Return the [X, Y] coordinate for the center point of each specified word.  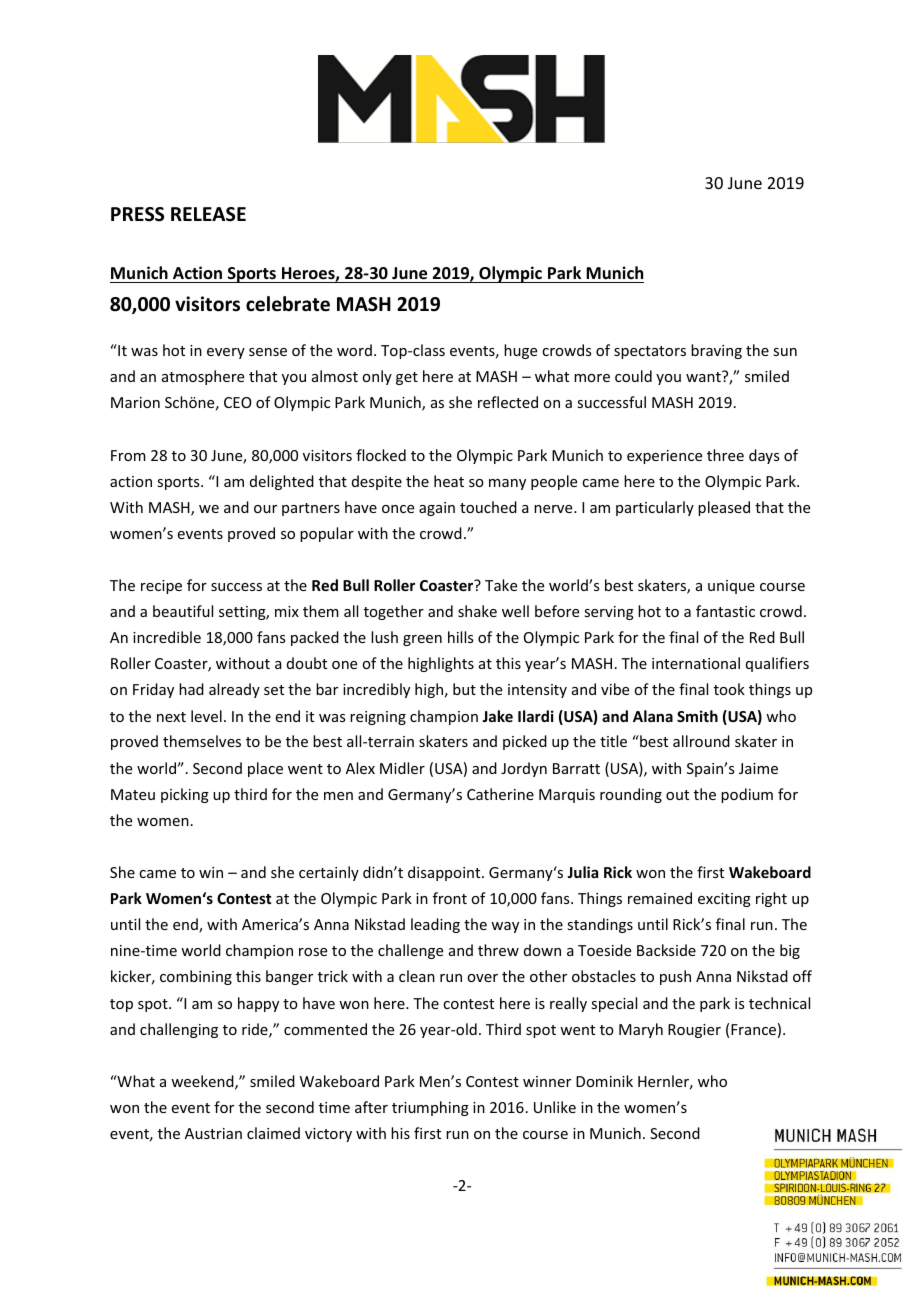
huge [520, 351]
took [729, 689]
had [191, 689]
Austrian [213, 1133]
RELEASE [208, 214]
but [464, 689]
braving [716, 351]
